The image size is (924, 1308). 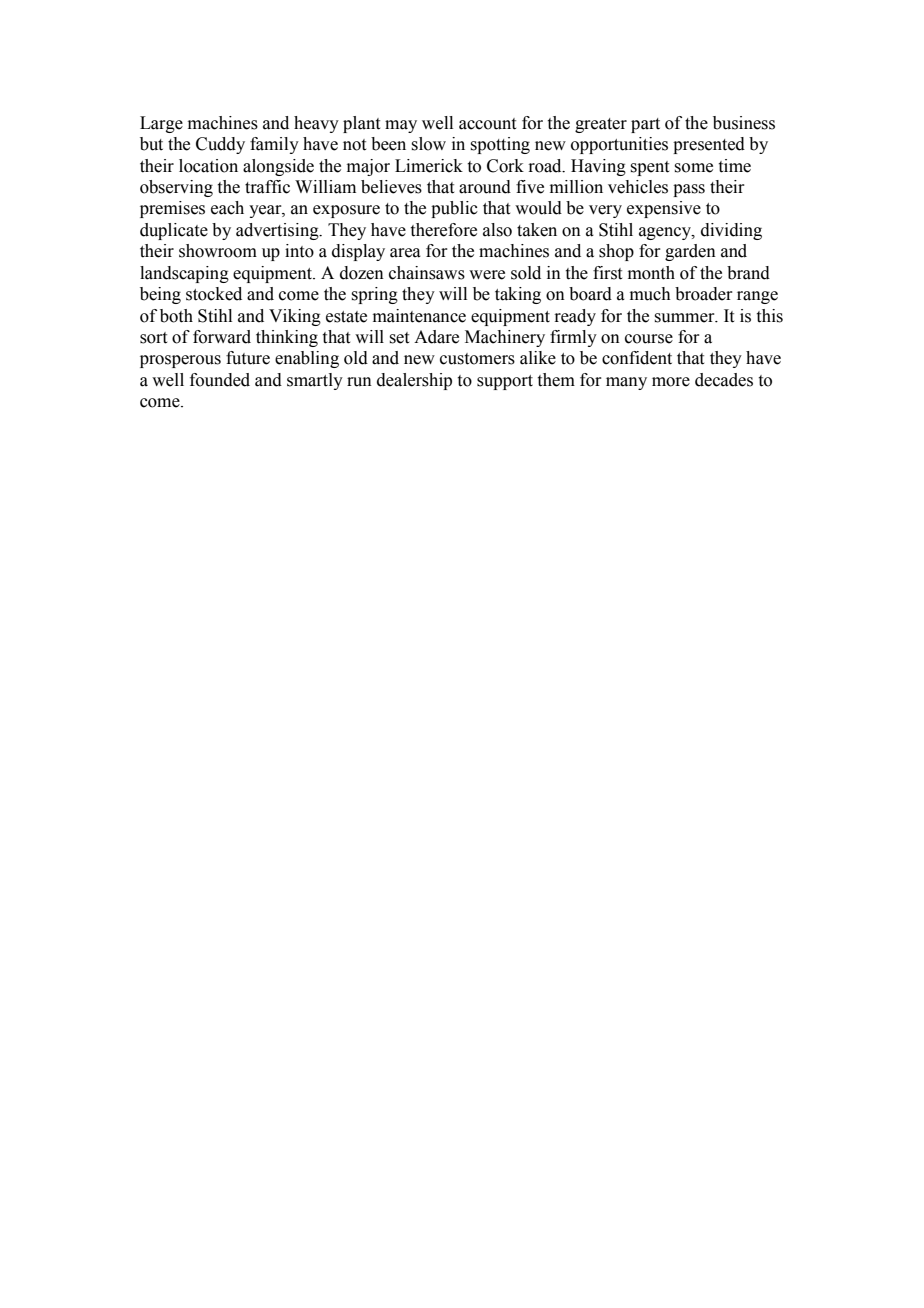 I want to click on dealership, so click(x=414, y=381).
